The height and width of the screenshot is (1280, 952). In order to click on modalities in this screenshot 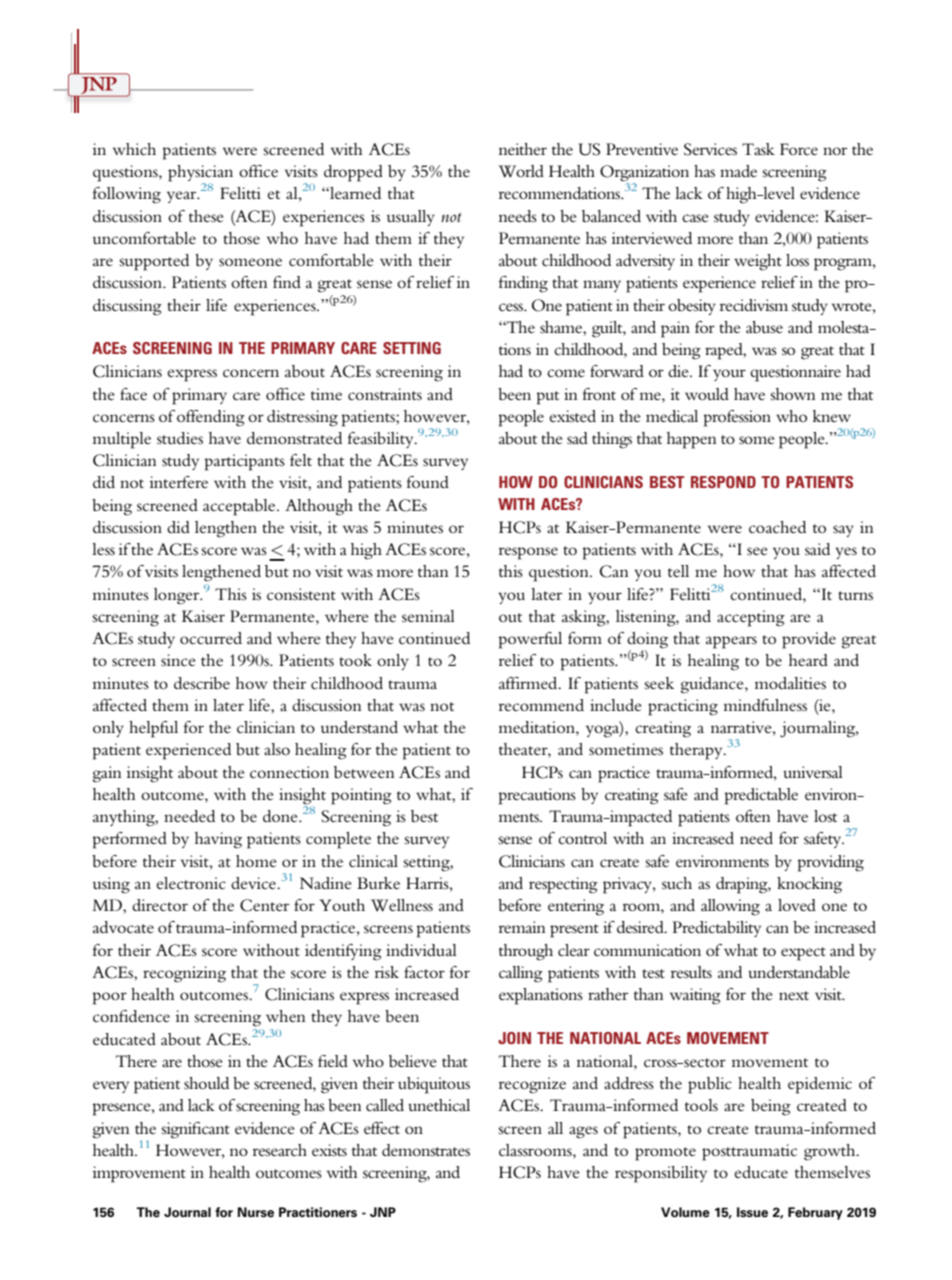, I will do `click(790, 683)`.
